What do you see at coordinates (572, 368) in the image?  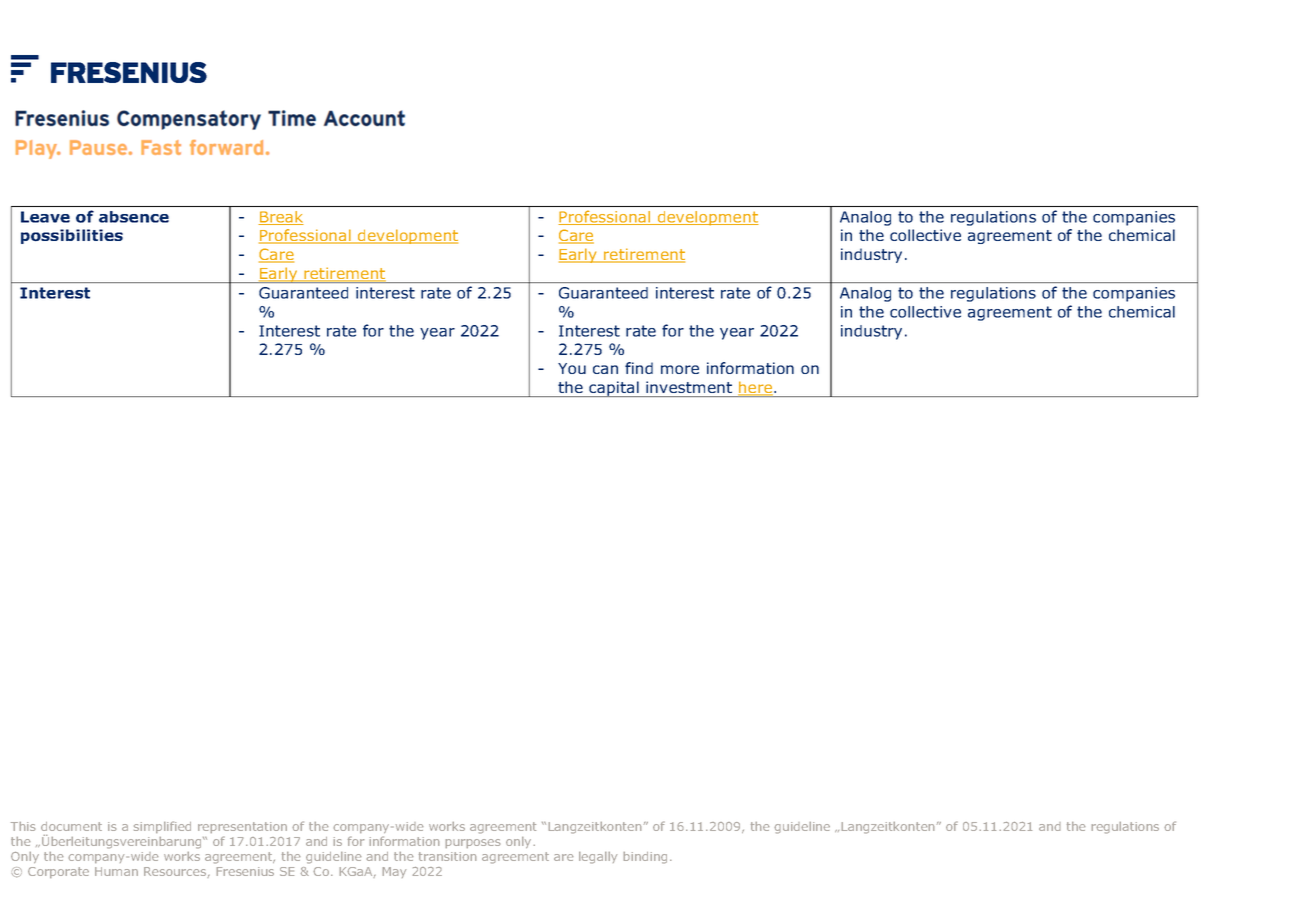 I see `You` at bounding box center [572, 368].
